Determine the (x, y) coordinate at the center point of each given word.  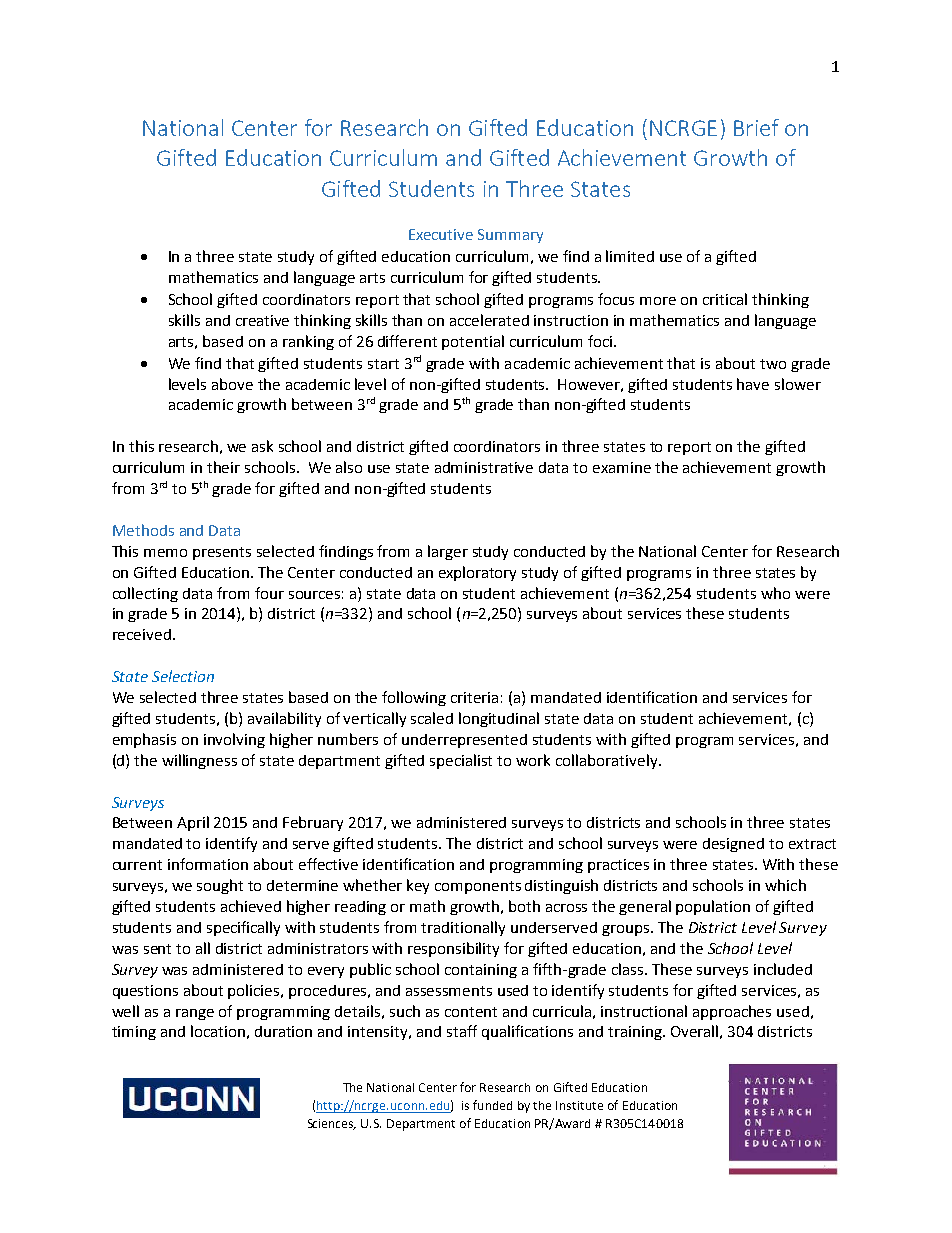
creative (262, 320)
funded (492, 1105)
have (753, 384)
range (195, 1014)
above (232, 384)
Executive (441, 234)
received (142, 634)
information (208, 864)
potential (473, 342)
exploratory (477, 573)
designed (733, 845)
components (478, 887)
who (775, 593)
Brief (756, 127)
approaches (732, 1012)
